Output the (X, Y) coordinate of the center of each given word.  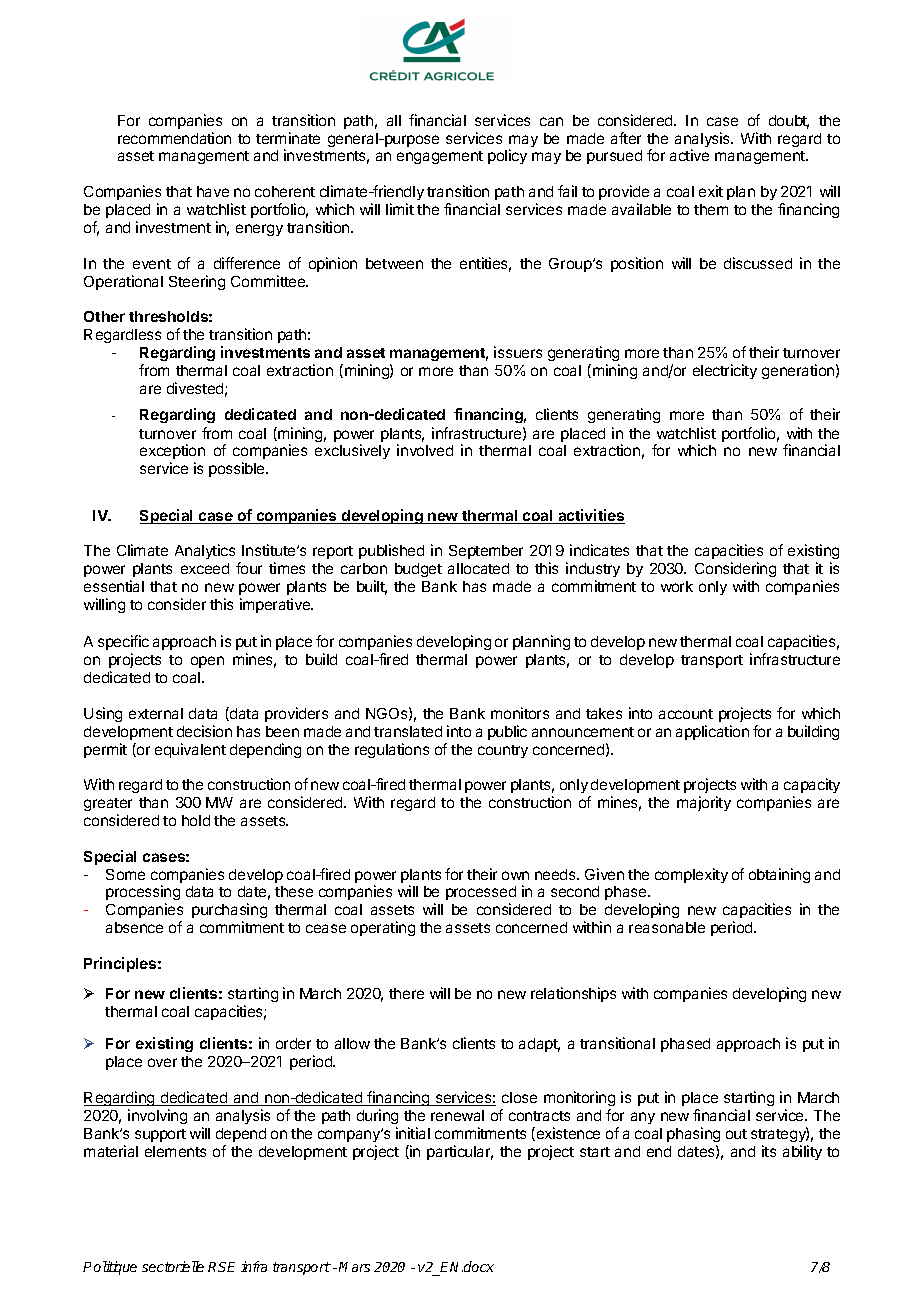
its (769, 1151)
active (689, 155)
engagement (440, 157)
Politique (110, 1268)
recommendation (174, 138)
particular (460, 1152)
